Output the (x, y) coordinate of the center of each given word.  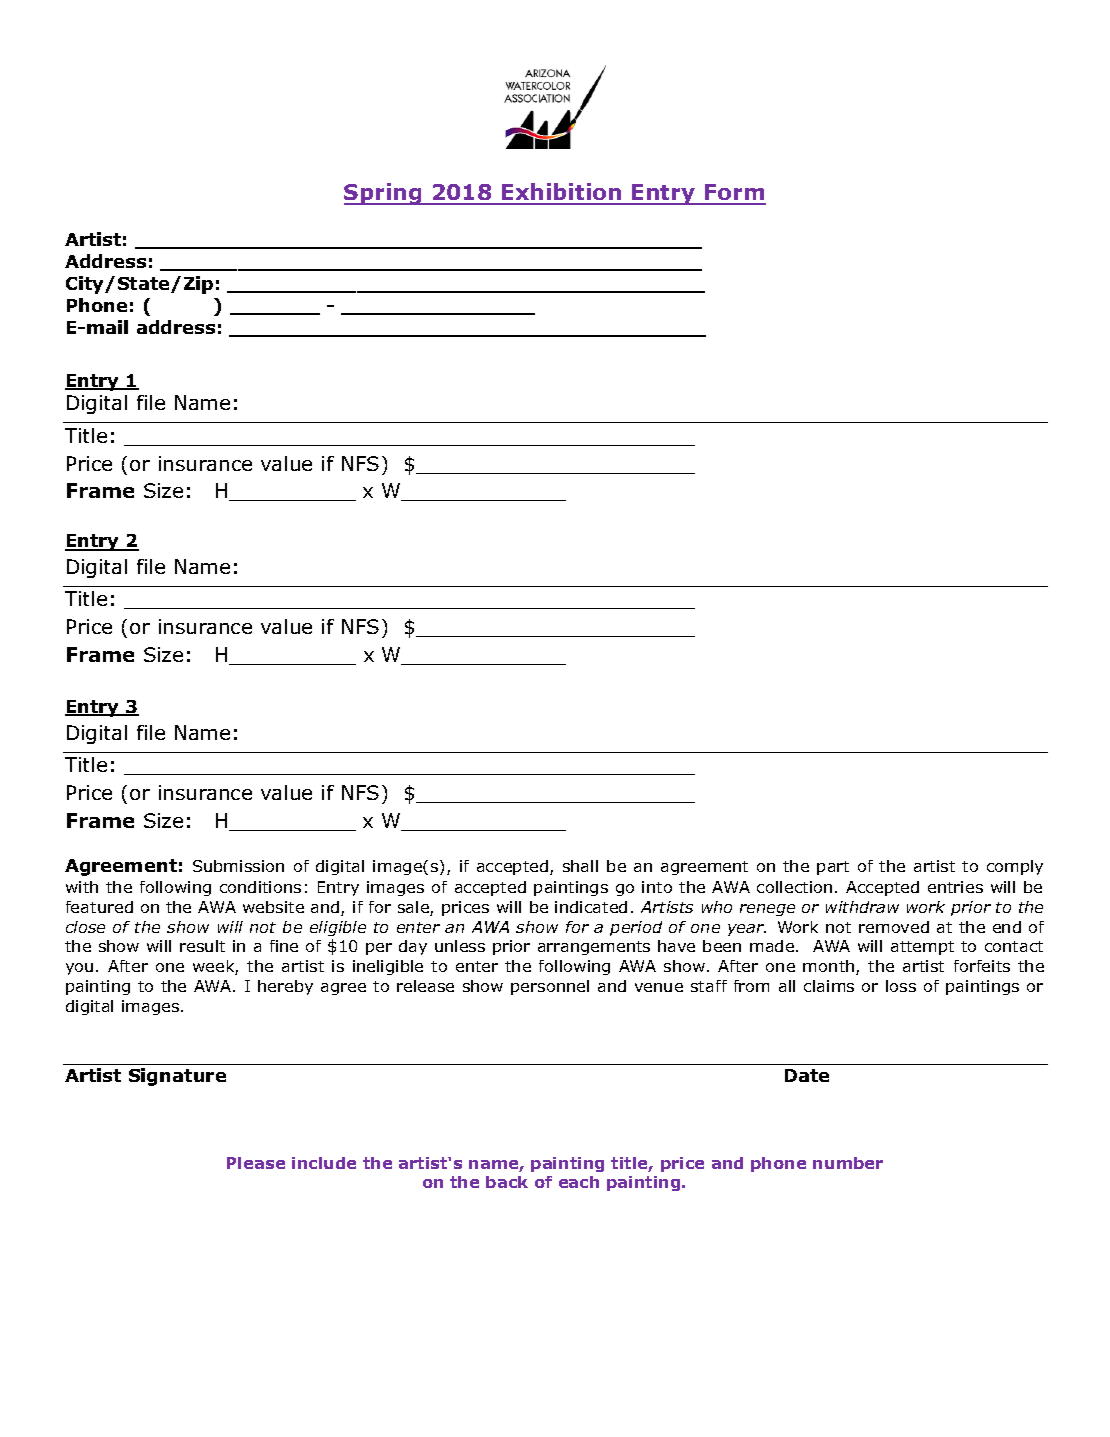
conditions (260, 887)
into (657, 887)
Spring (384, 194)
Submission (238, 866)
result (202, 946)
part (833, 868)
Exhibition (562, 193)
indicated (591, 907)
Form (734, 194)
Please (256, 1163)
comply (1015, 867)
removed (894, 927)
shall (580, 866)
